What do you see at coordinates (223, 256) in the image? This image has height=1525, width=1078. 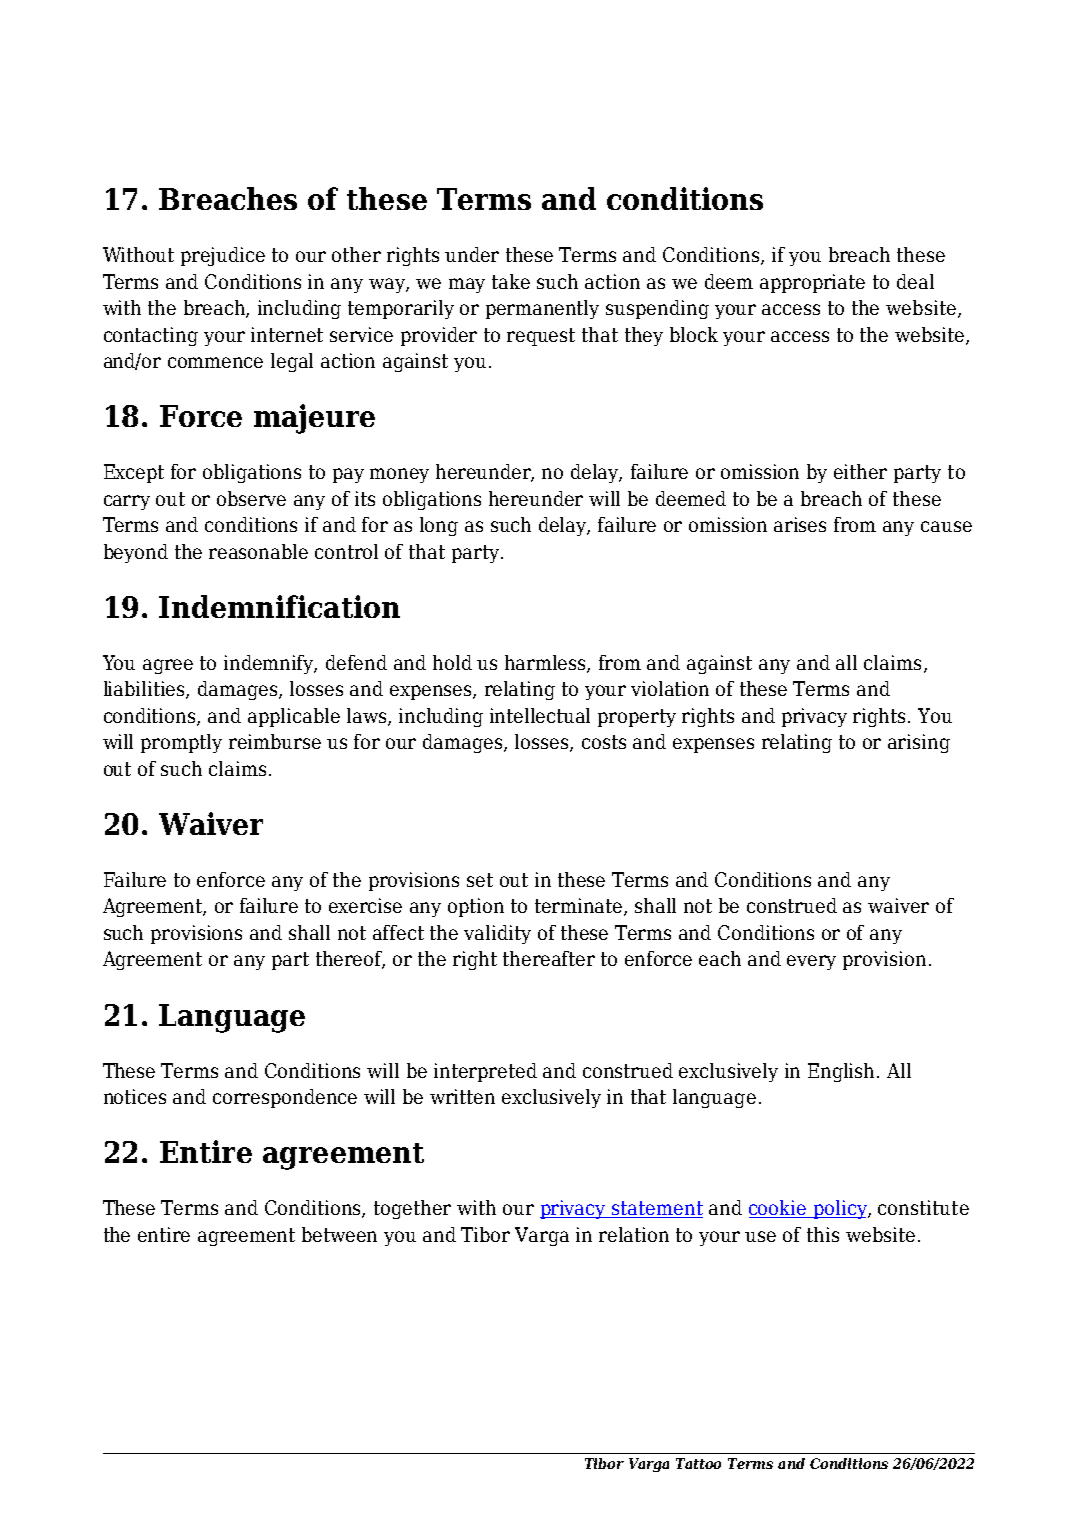 I see `prejudice` at bounding box center [223, 256].
